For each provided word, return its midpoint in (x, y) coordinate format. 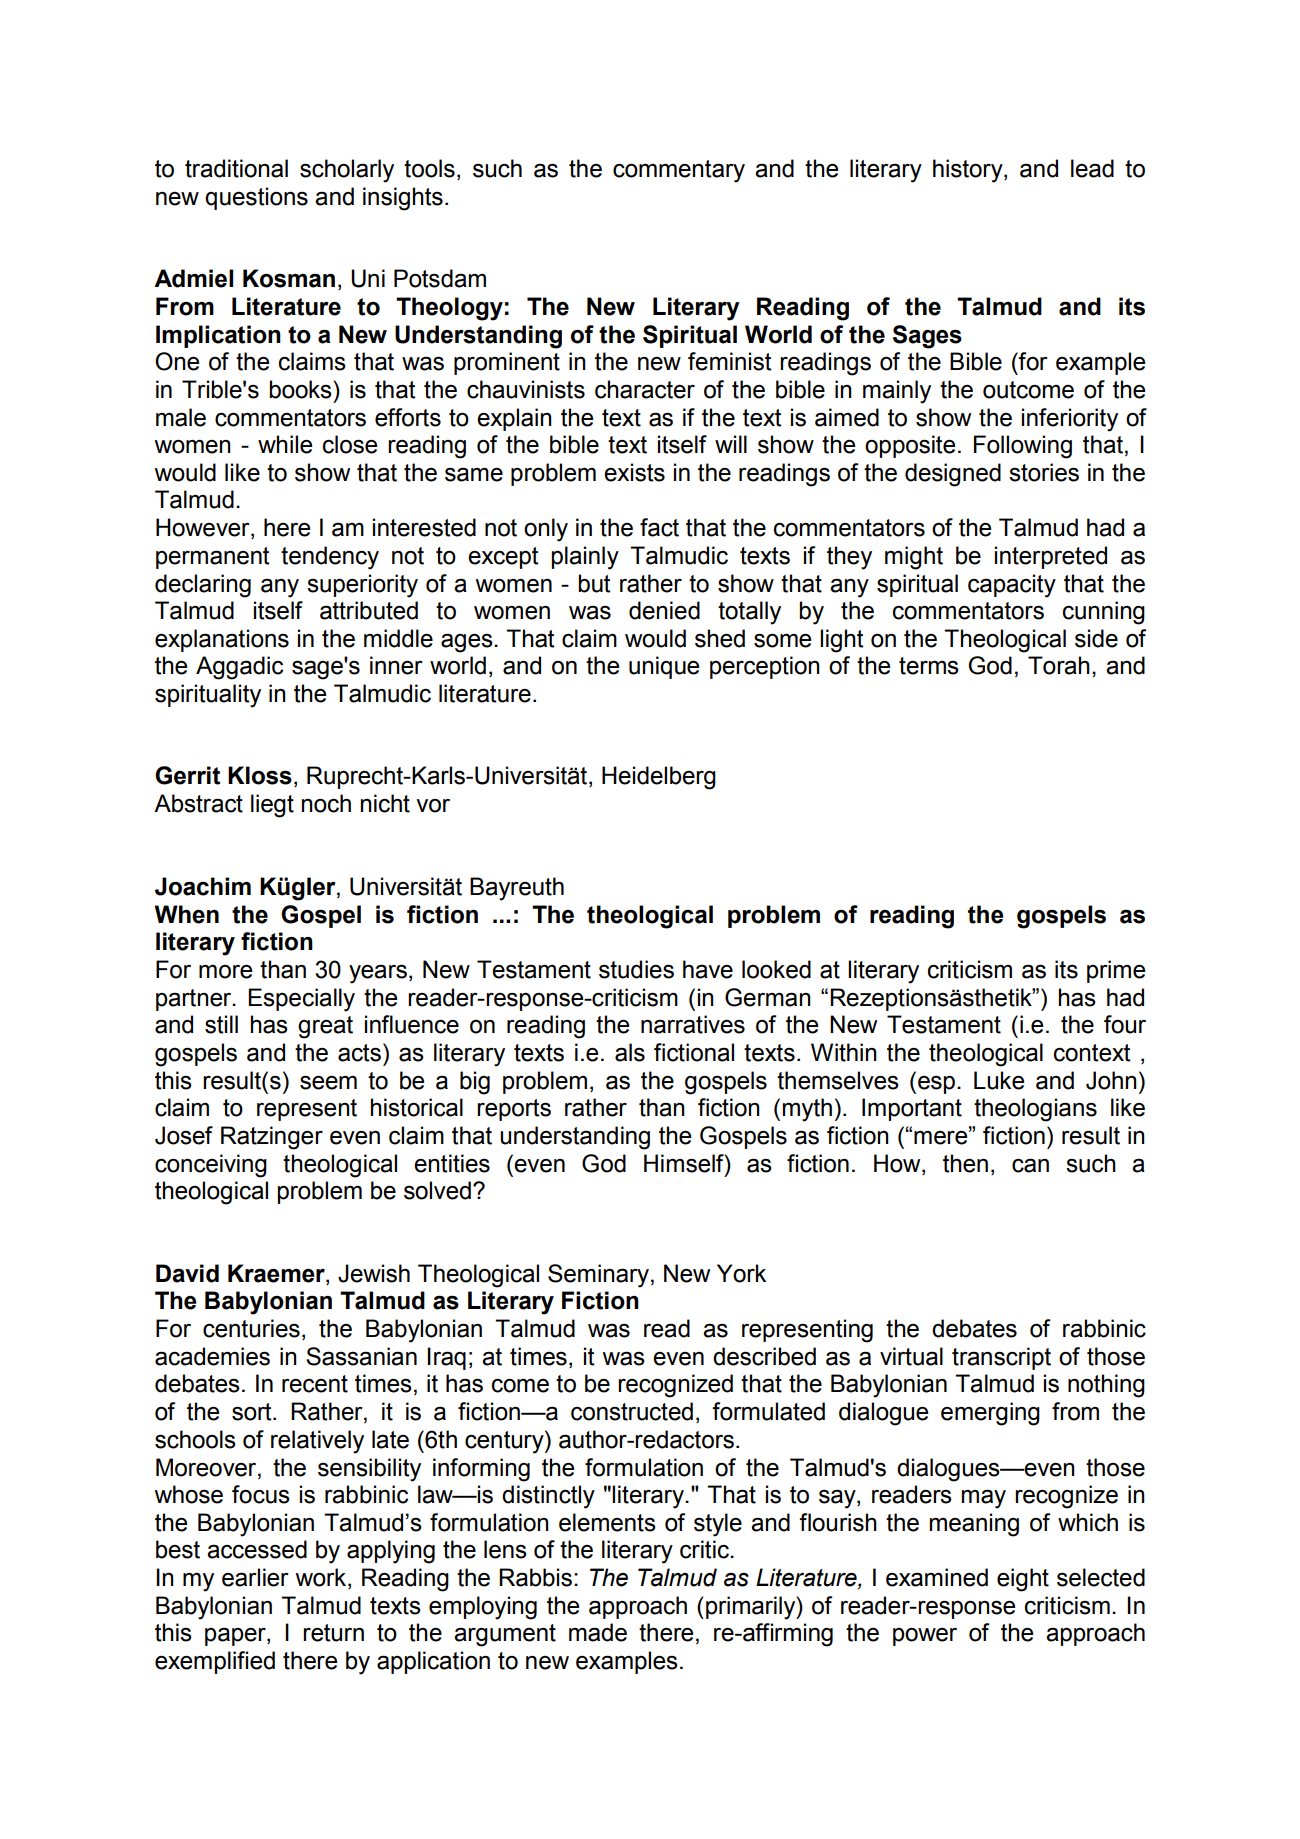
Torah (1059, 665)
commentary (679, 171)
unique (664, 667)
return (333, 1633)
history (969, 171)
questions (256, 198)
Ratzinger (272, 1138)
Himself (685, 1163)
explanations (222, 640)
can (1030, 1165)
